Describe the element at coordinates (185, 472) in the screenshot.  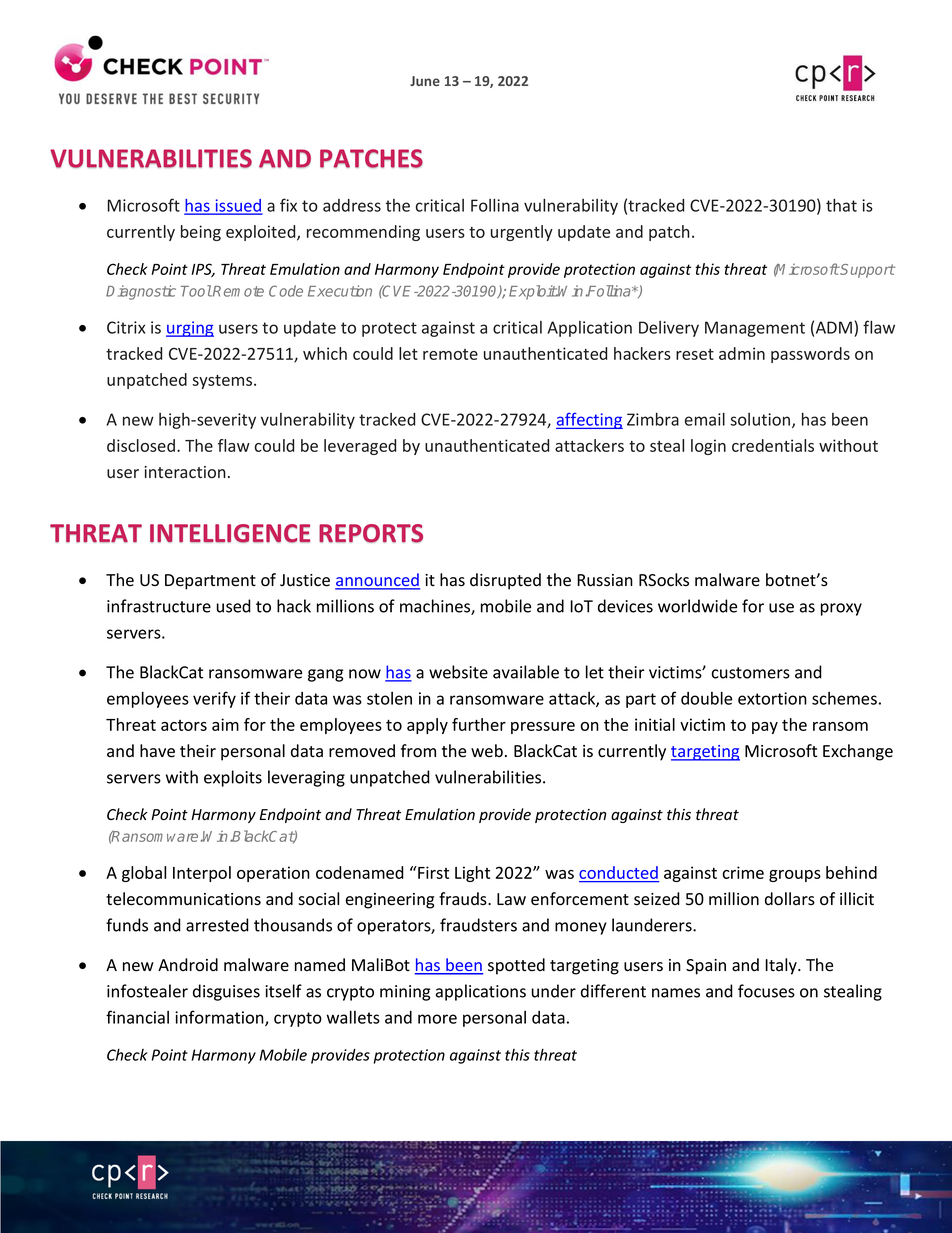
I see `interaction` at that location.
